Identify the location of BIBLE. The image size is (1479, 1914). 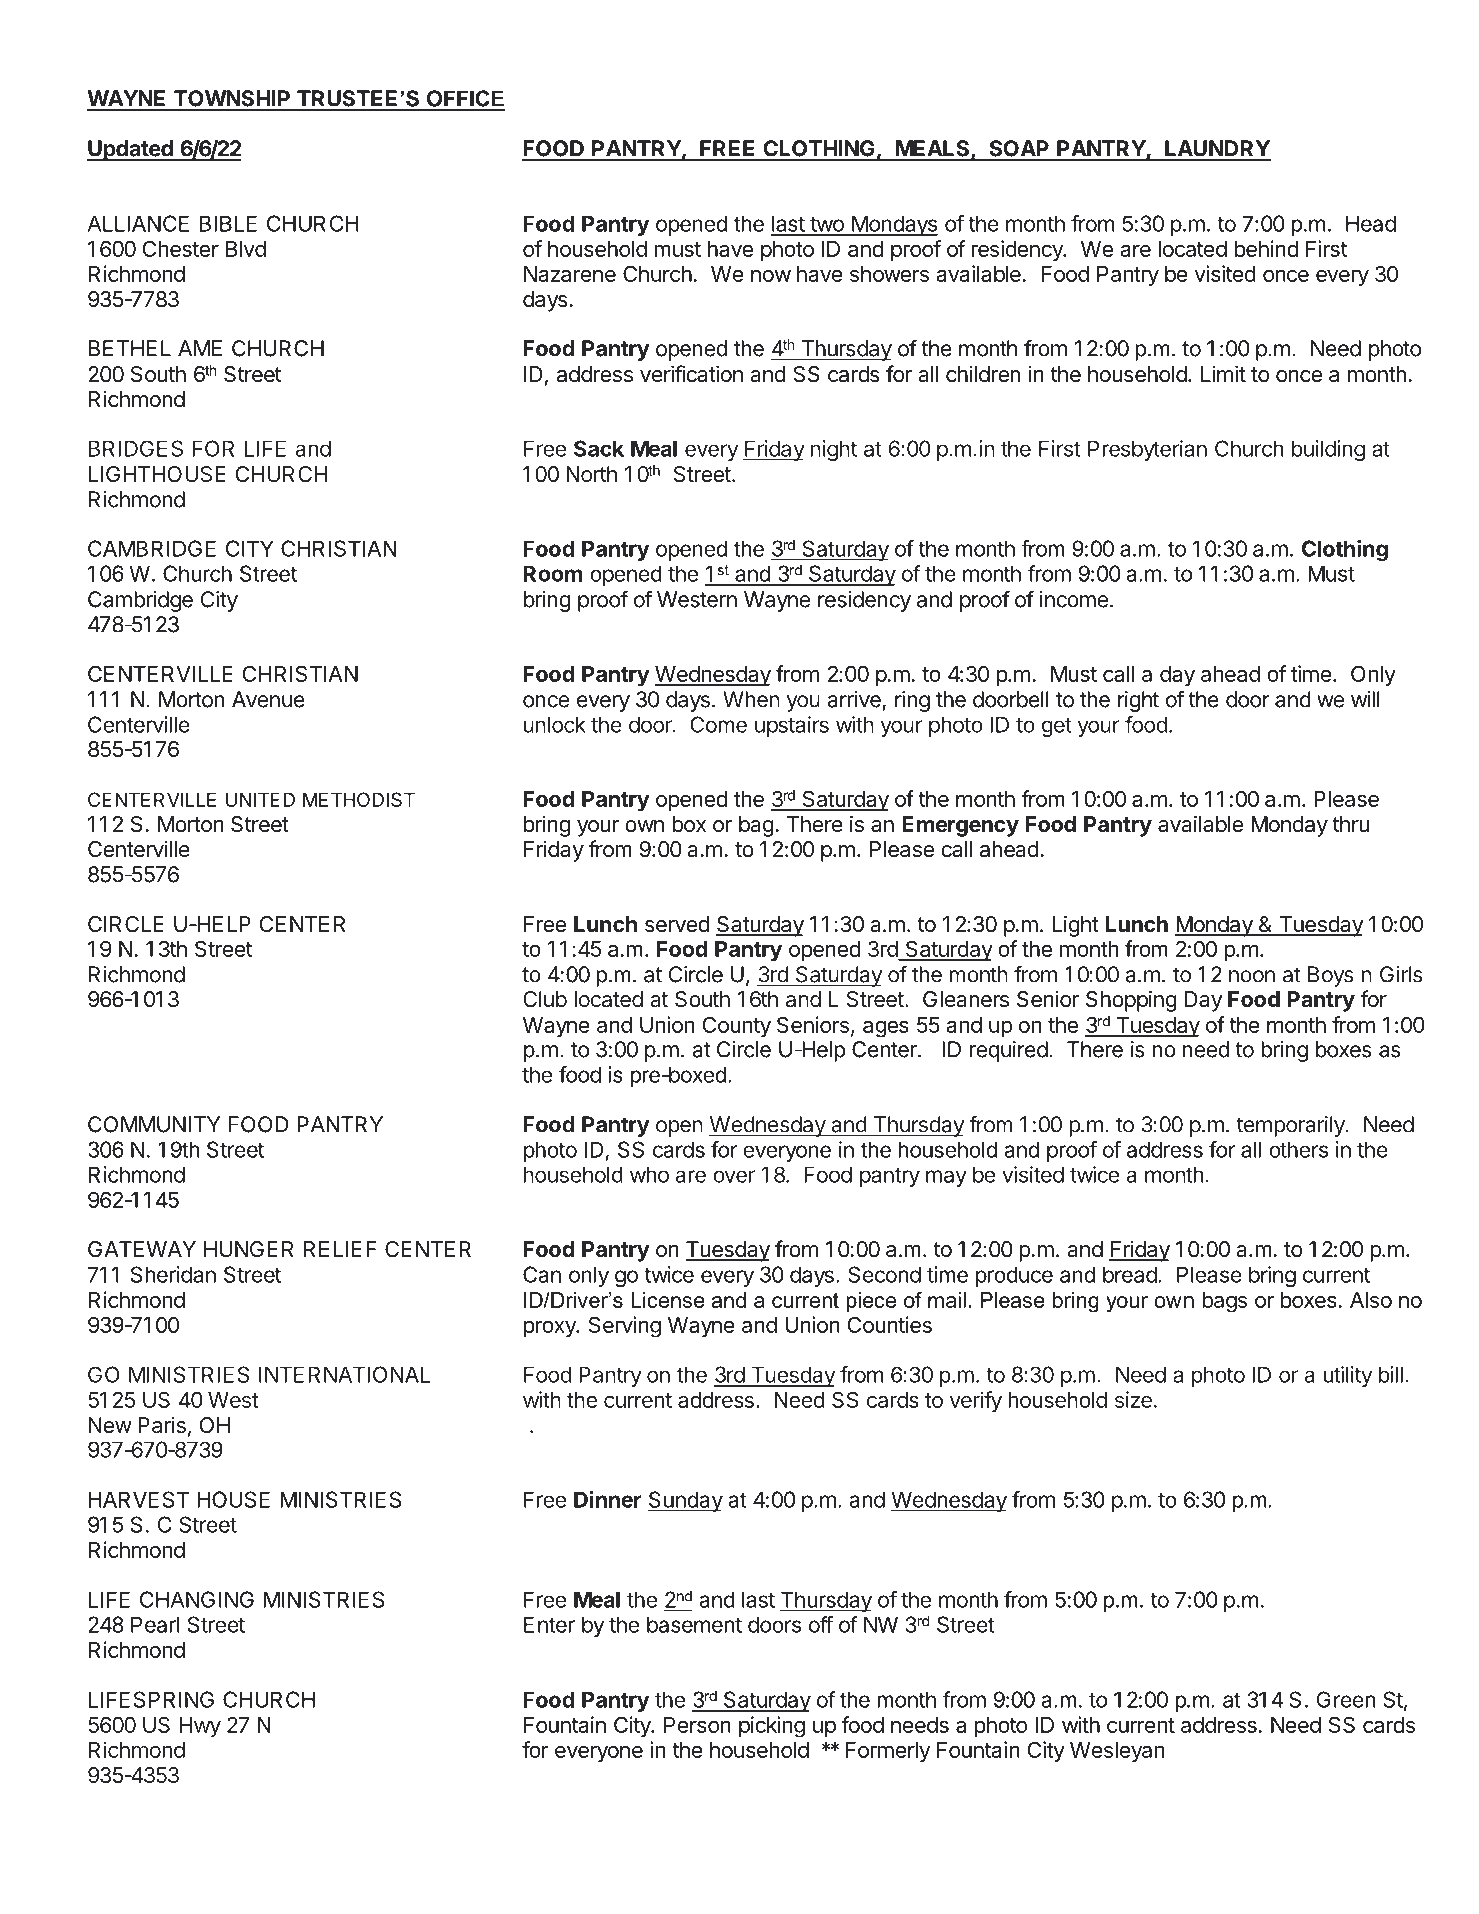
(228, 223).
